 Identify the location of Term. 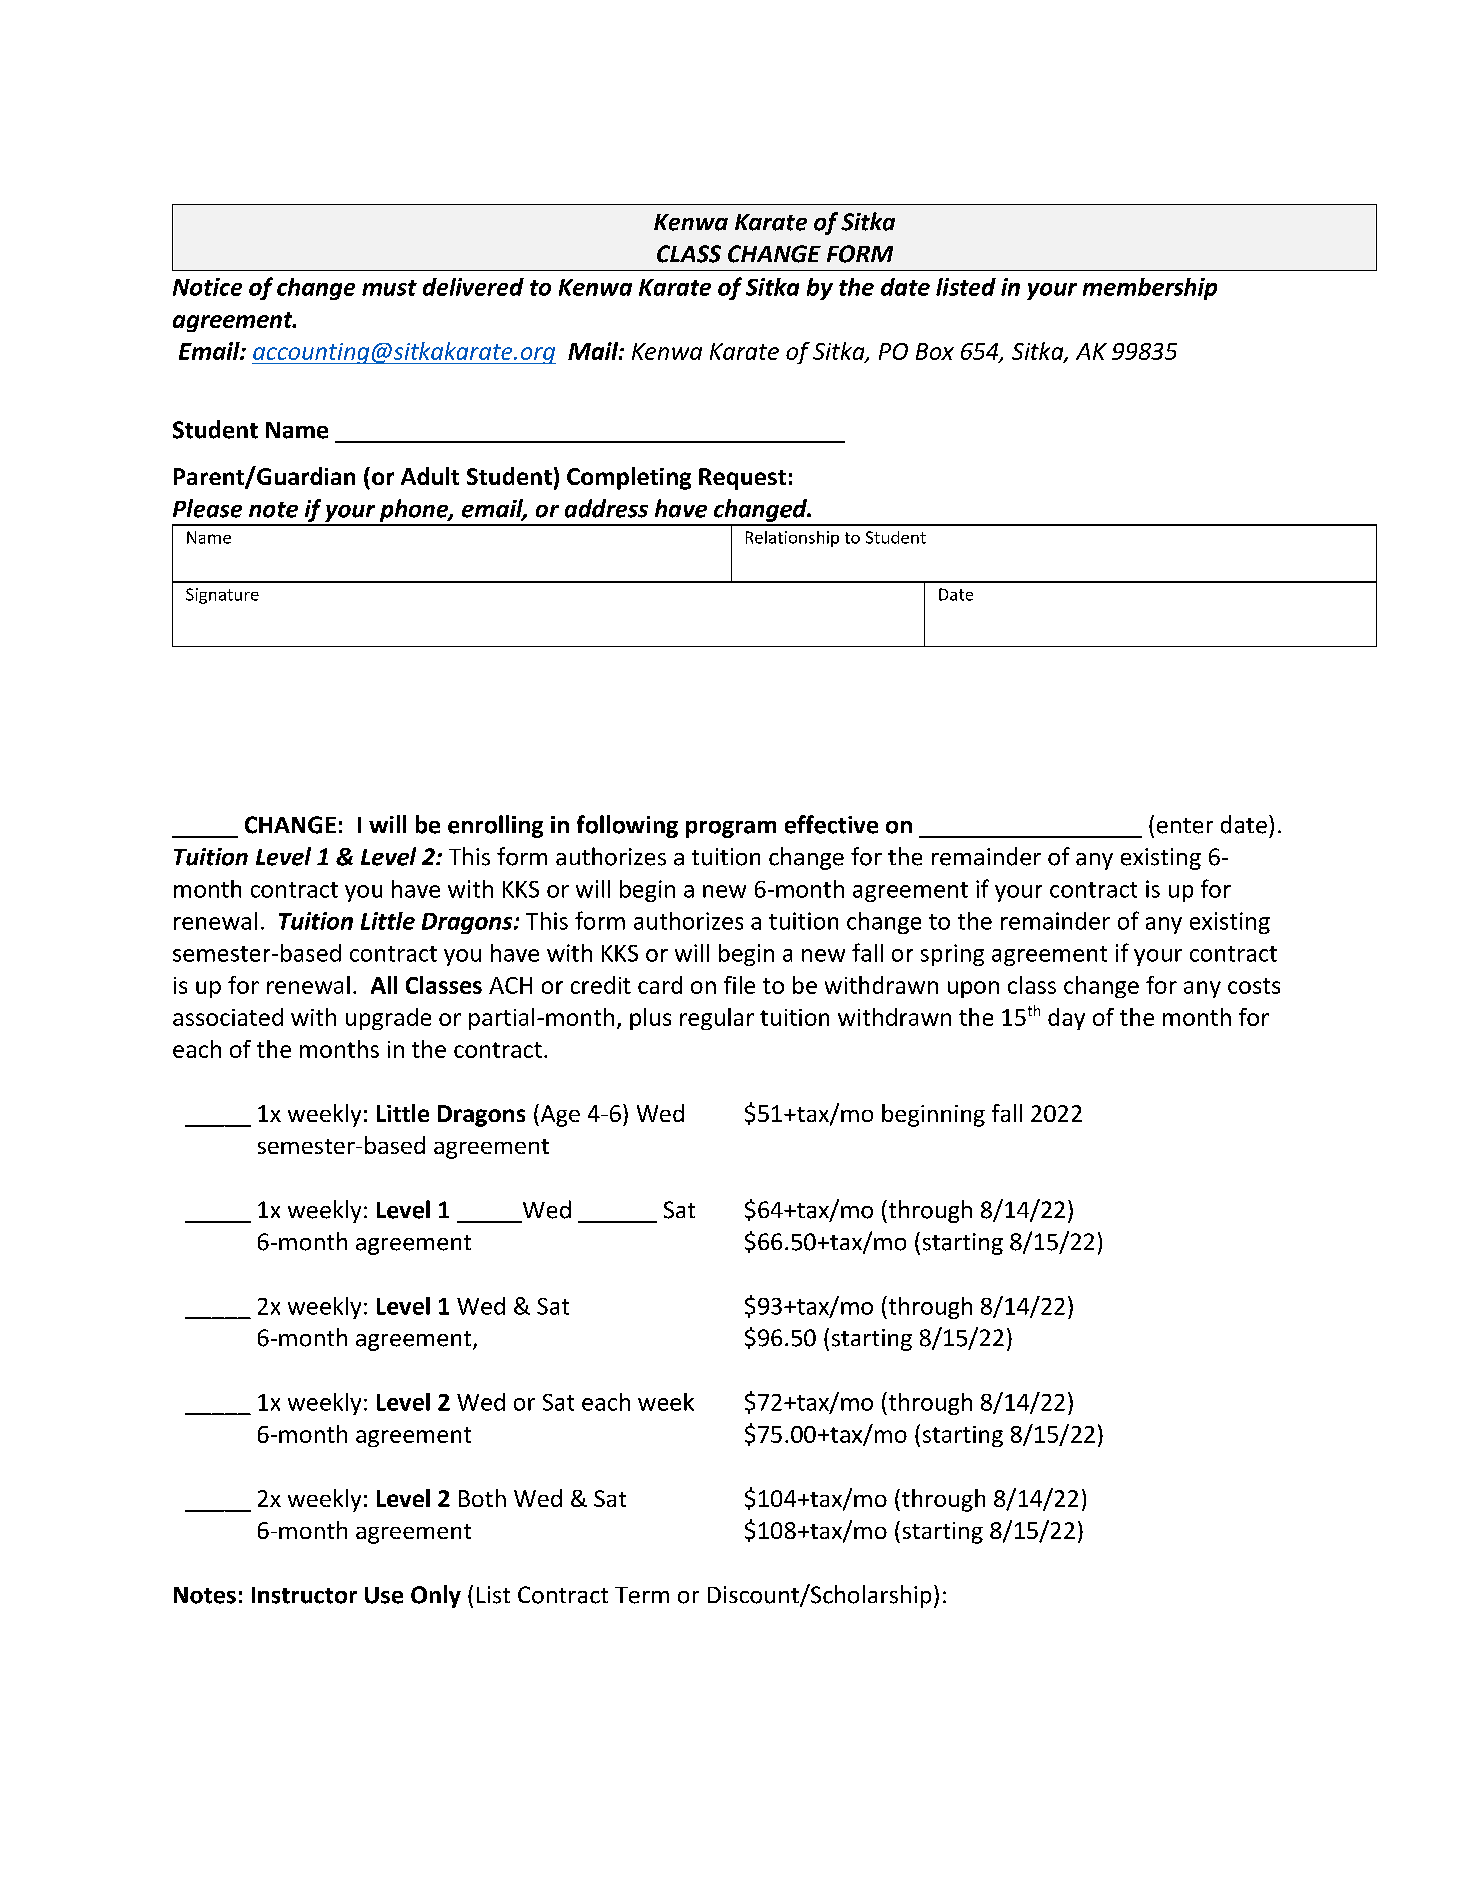
(642, 1595).
